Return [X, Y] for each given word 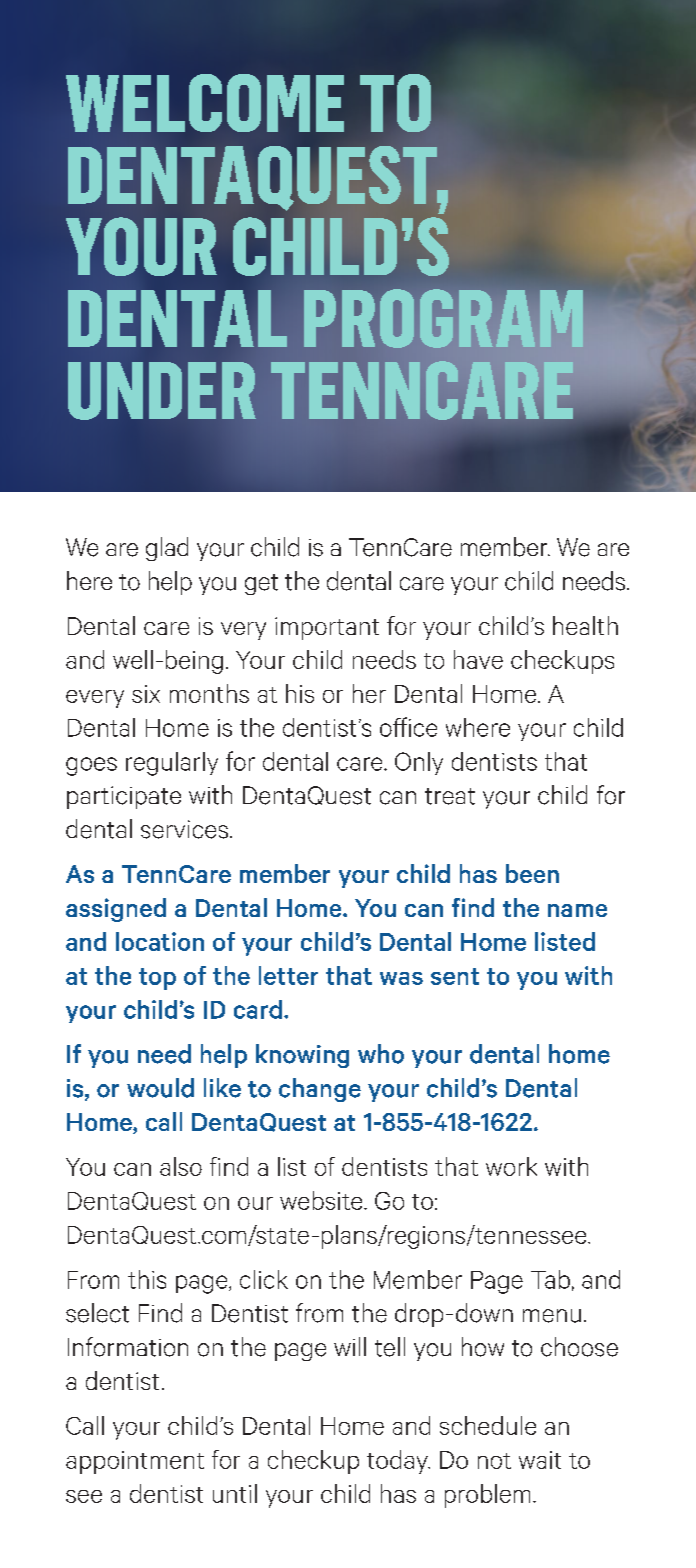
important [327, 628]
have [478, 659]
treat [450, 796]
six [146, 694]
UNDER [162, 391]
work [511, 1166]
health [585, 625]
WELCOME [205, 103]
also [181, 1166]
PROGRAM [443, 318]
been [532, 873]
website [322, 1200]
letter [288, 975]
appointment [135, 1462]
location [160, 941]
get [261, 584]
